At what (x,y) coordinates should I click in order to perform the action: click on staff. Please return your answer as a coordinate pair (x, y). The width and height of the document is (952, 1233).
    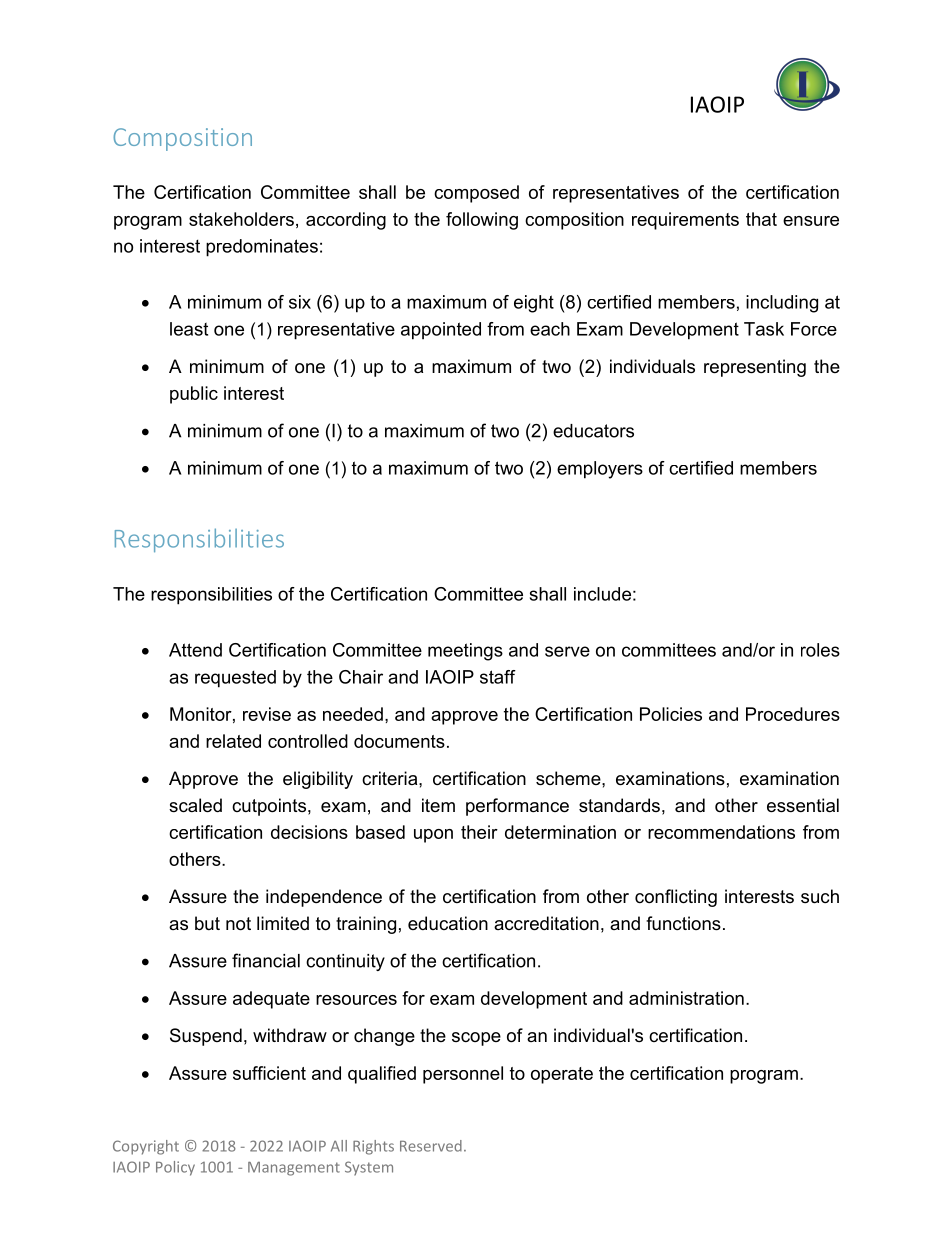
    Looking at the image, I should click on (498, 677).
